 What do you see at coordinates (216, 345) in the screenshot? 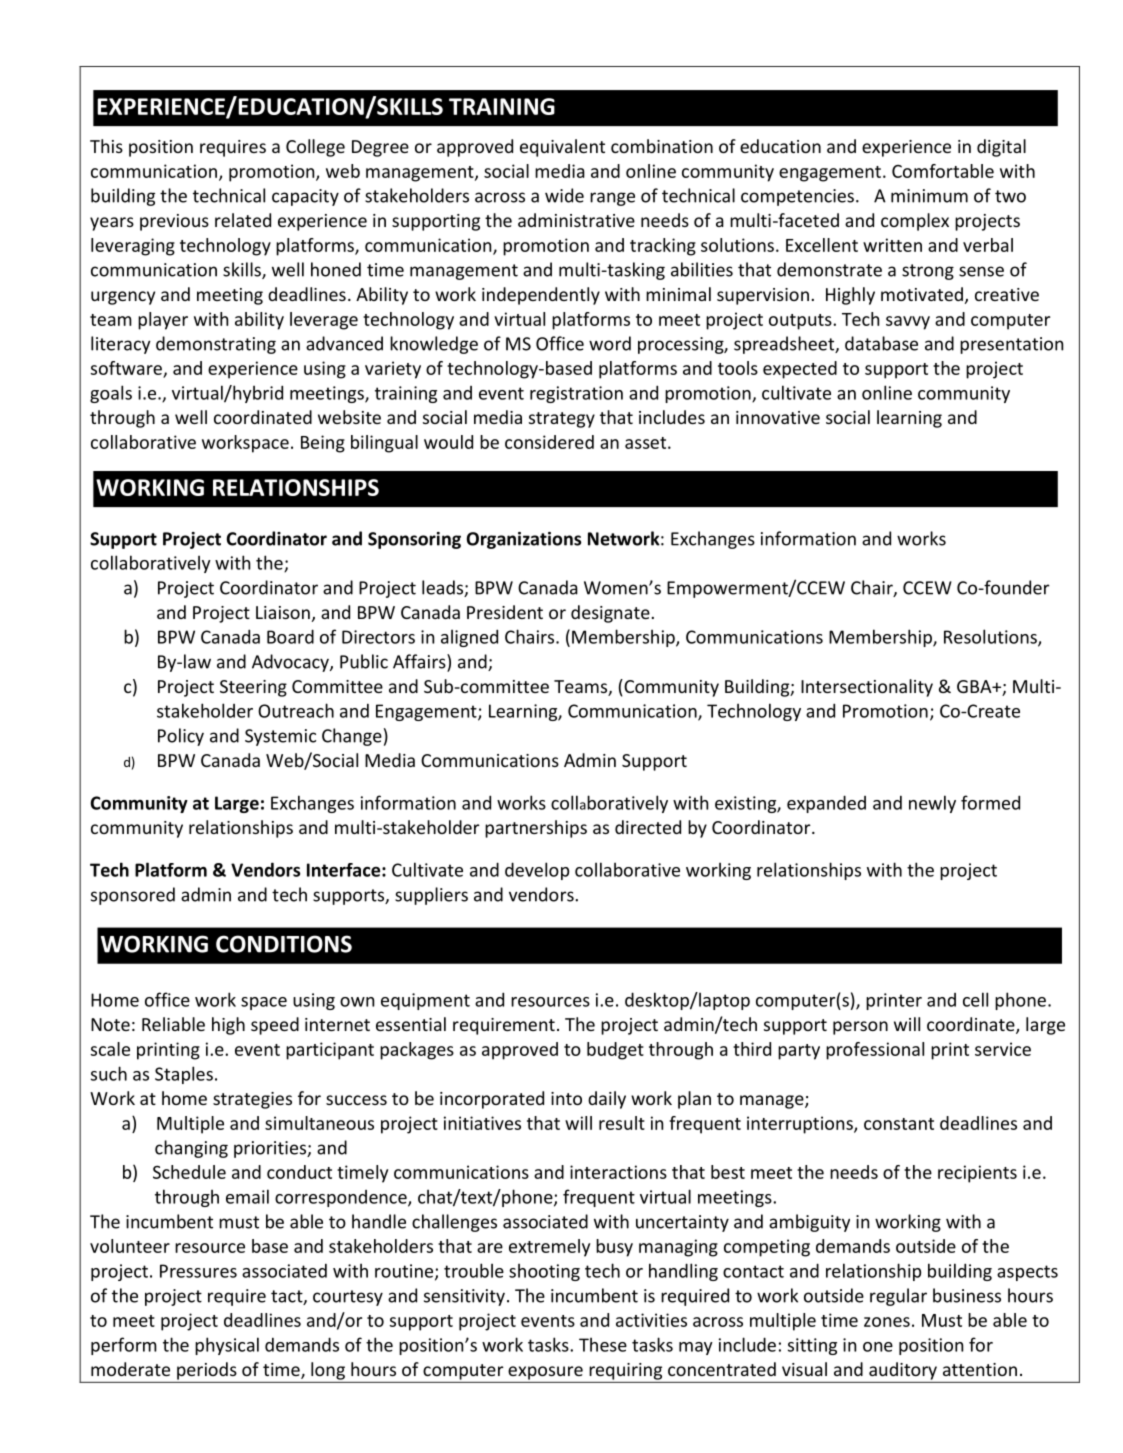
I see `demonstrating` at bounding box center [216, 345].
